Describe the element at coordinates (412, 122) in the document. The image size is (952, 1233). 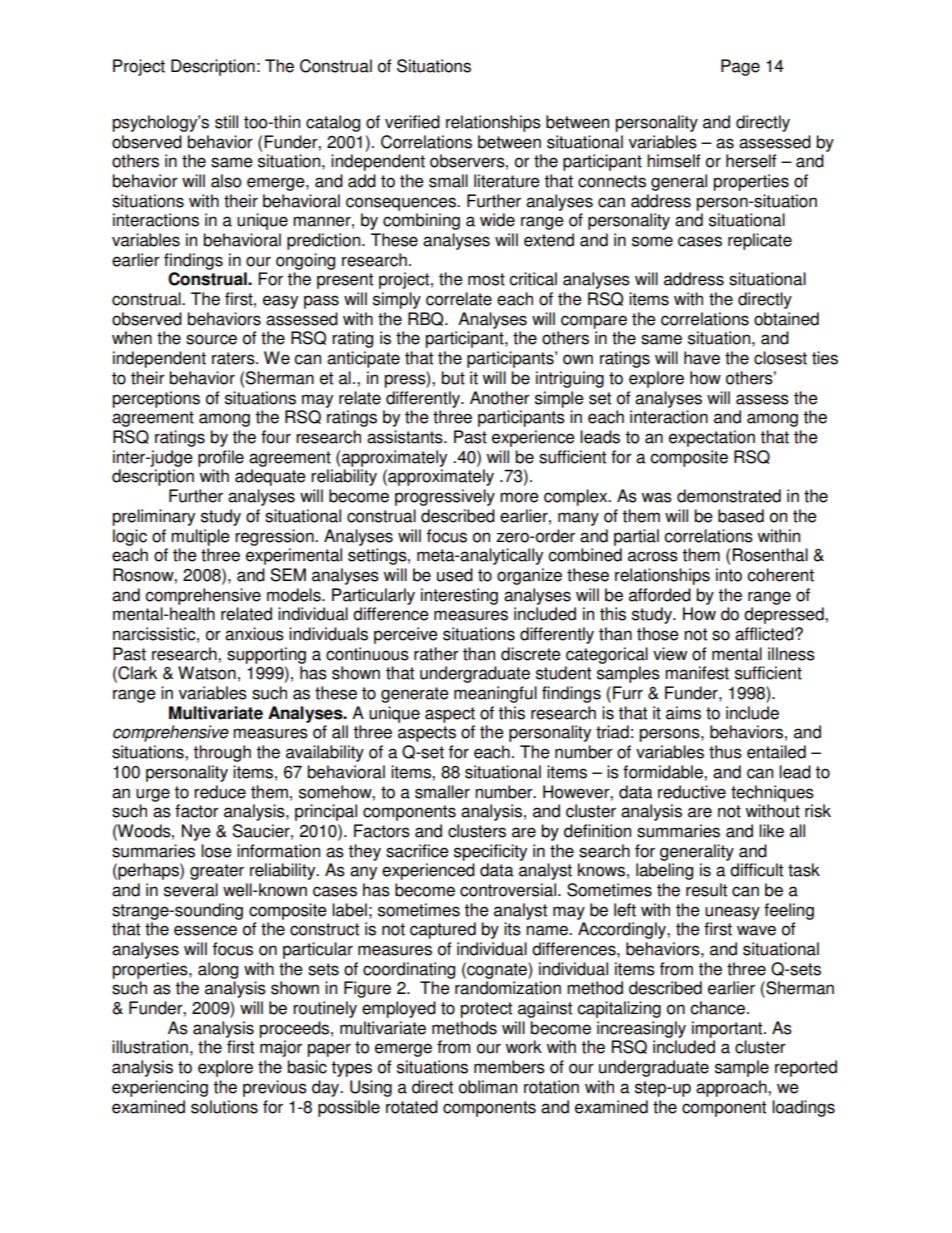
I see `verified` at that location.
